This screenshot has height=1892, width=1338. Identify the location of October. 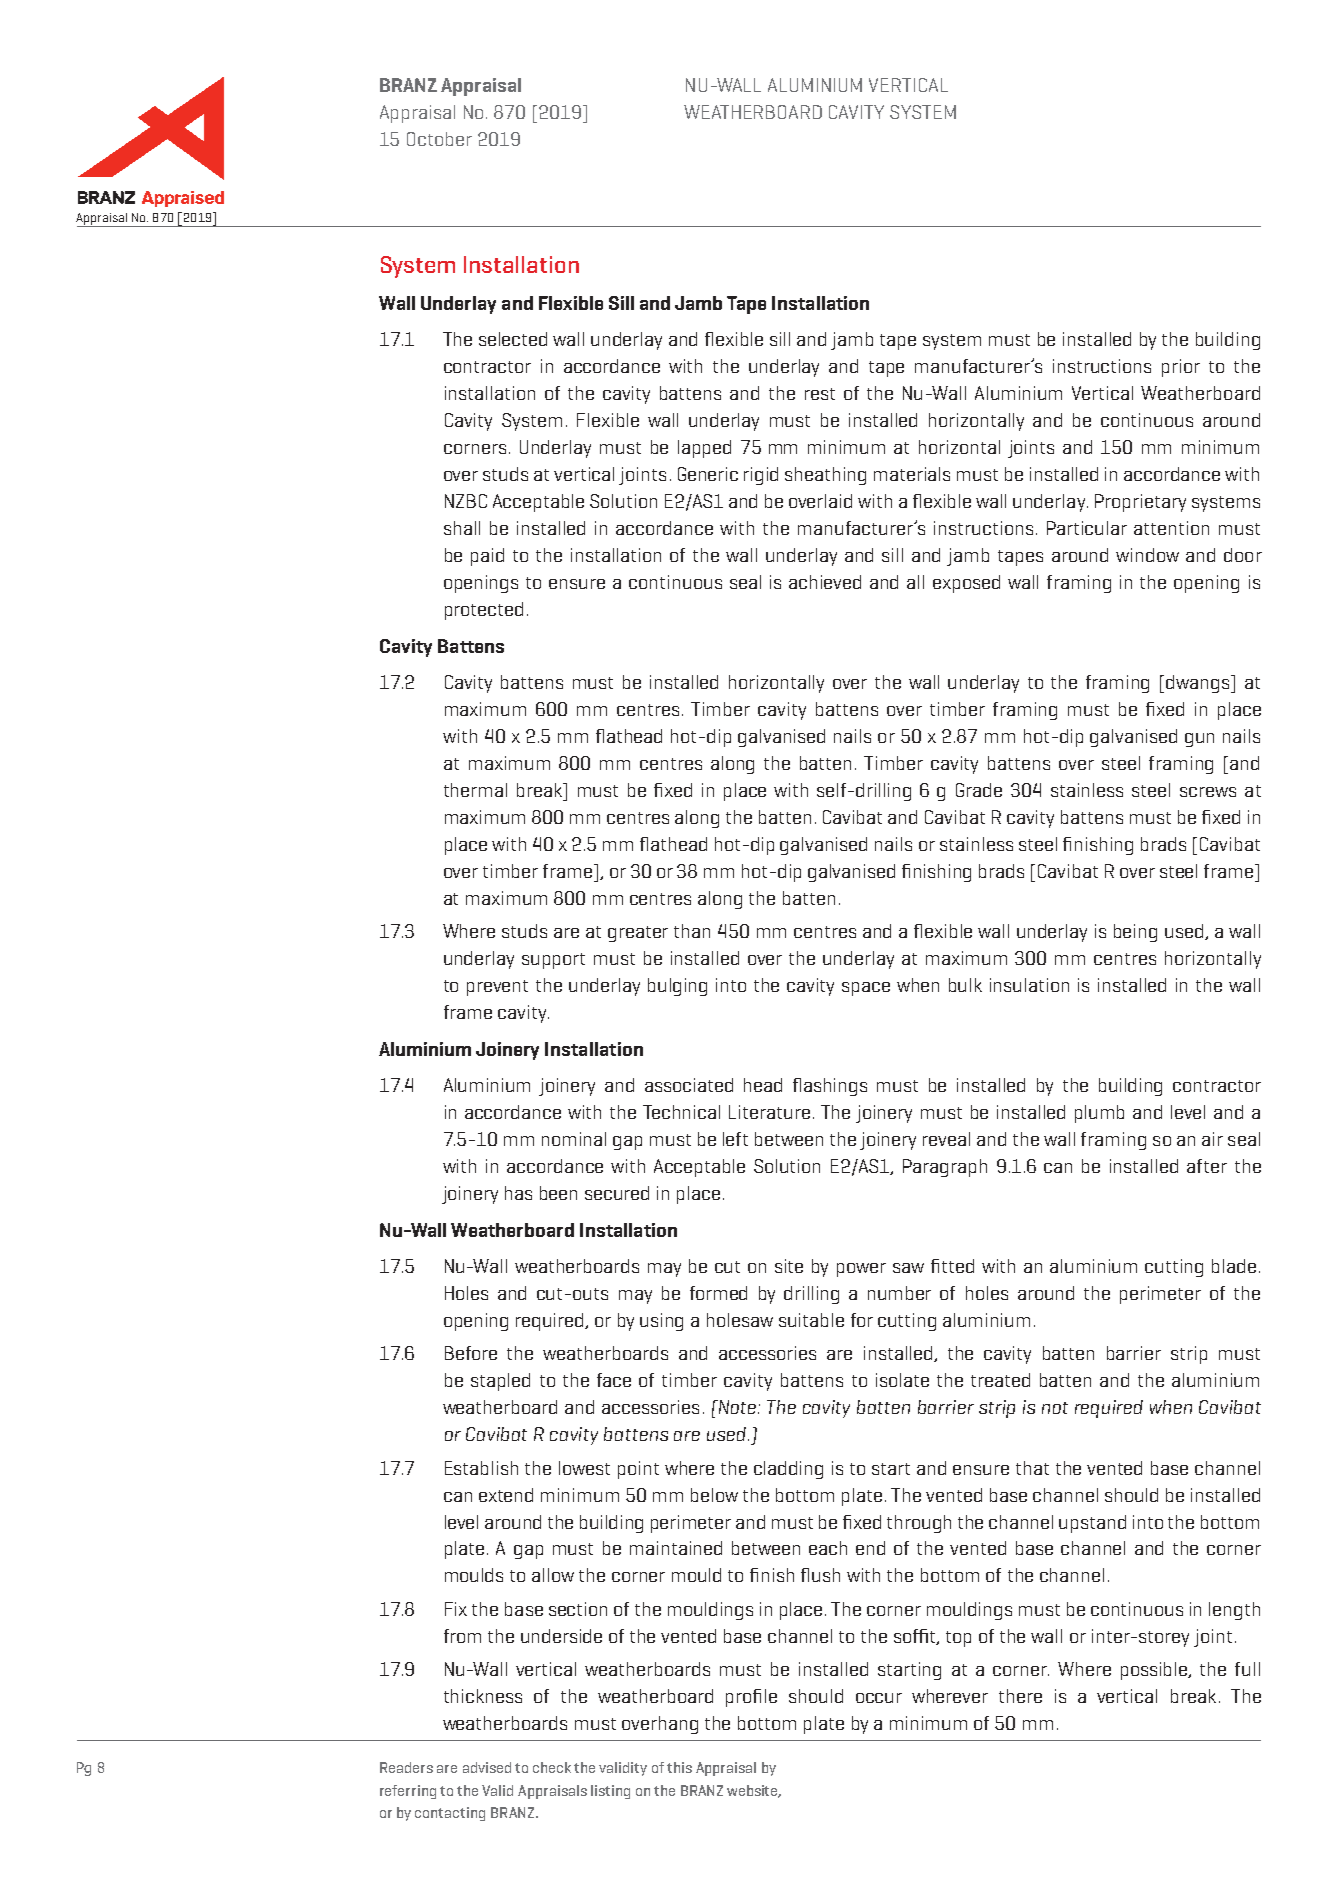
(439, 139).
